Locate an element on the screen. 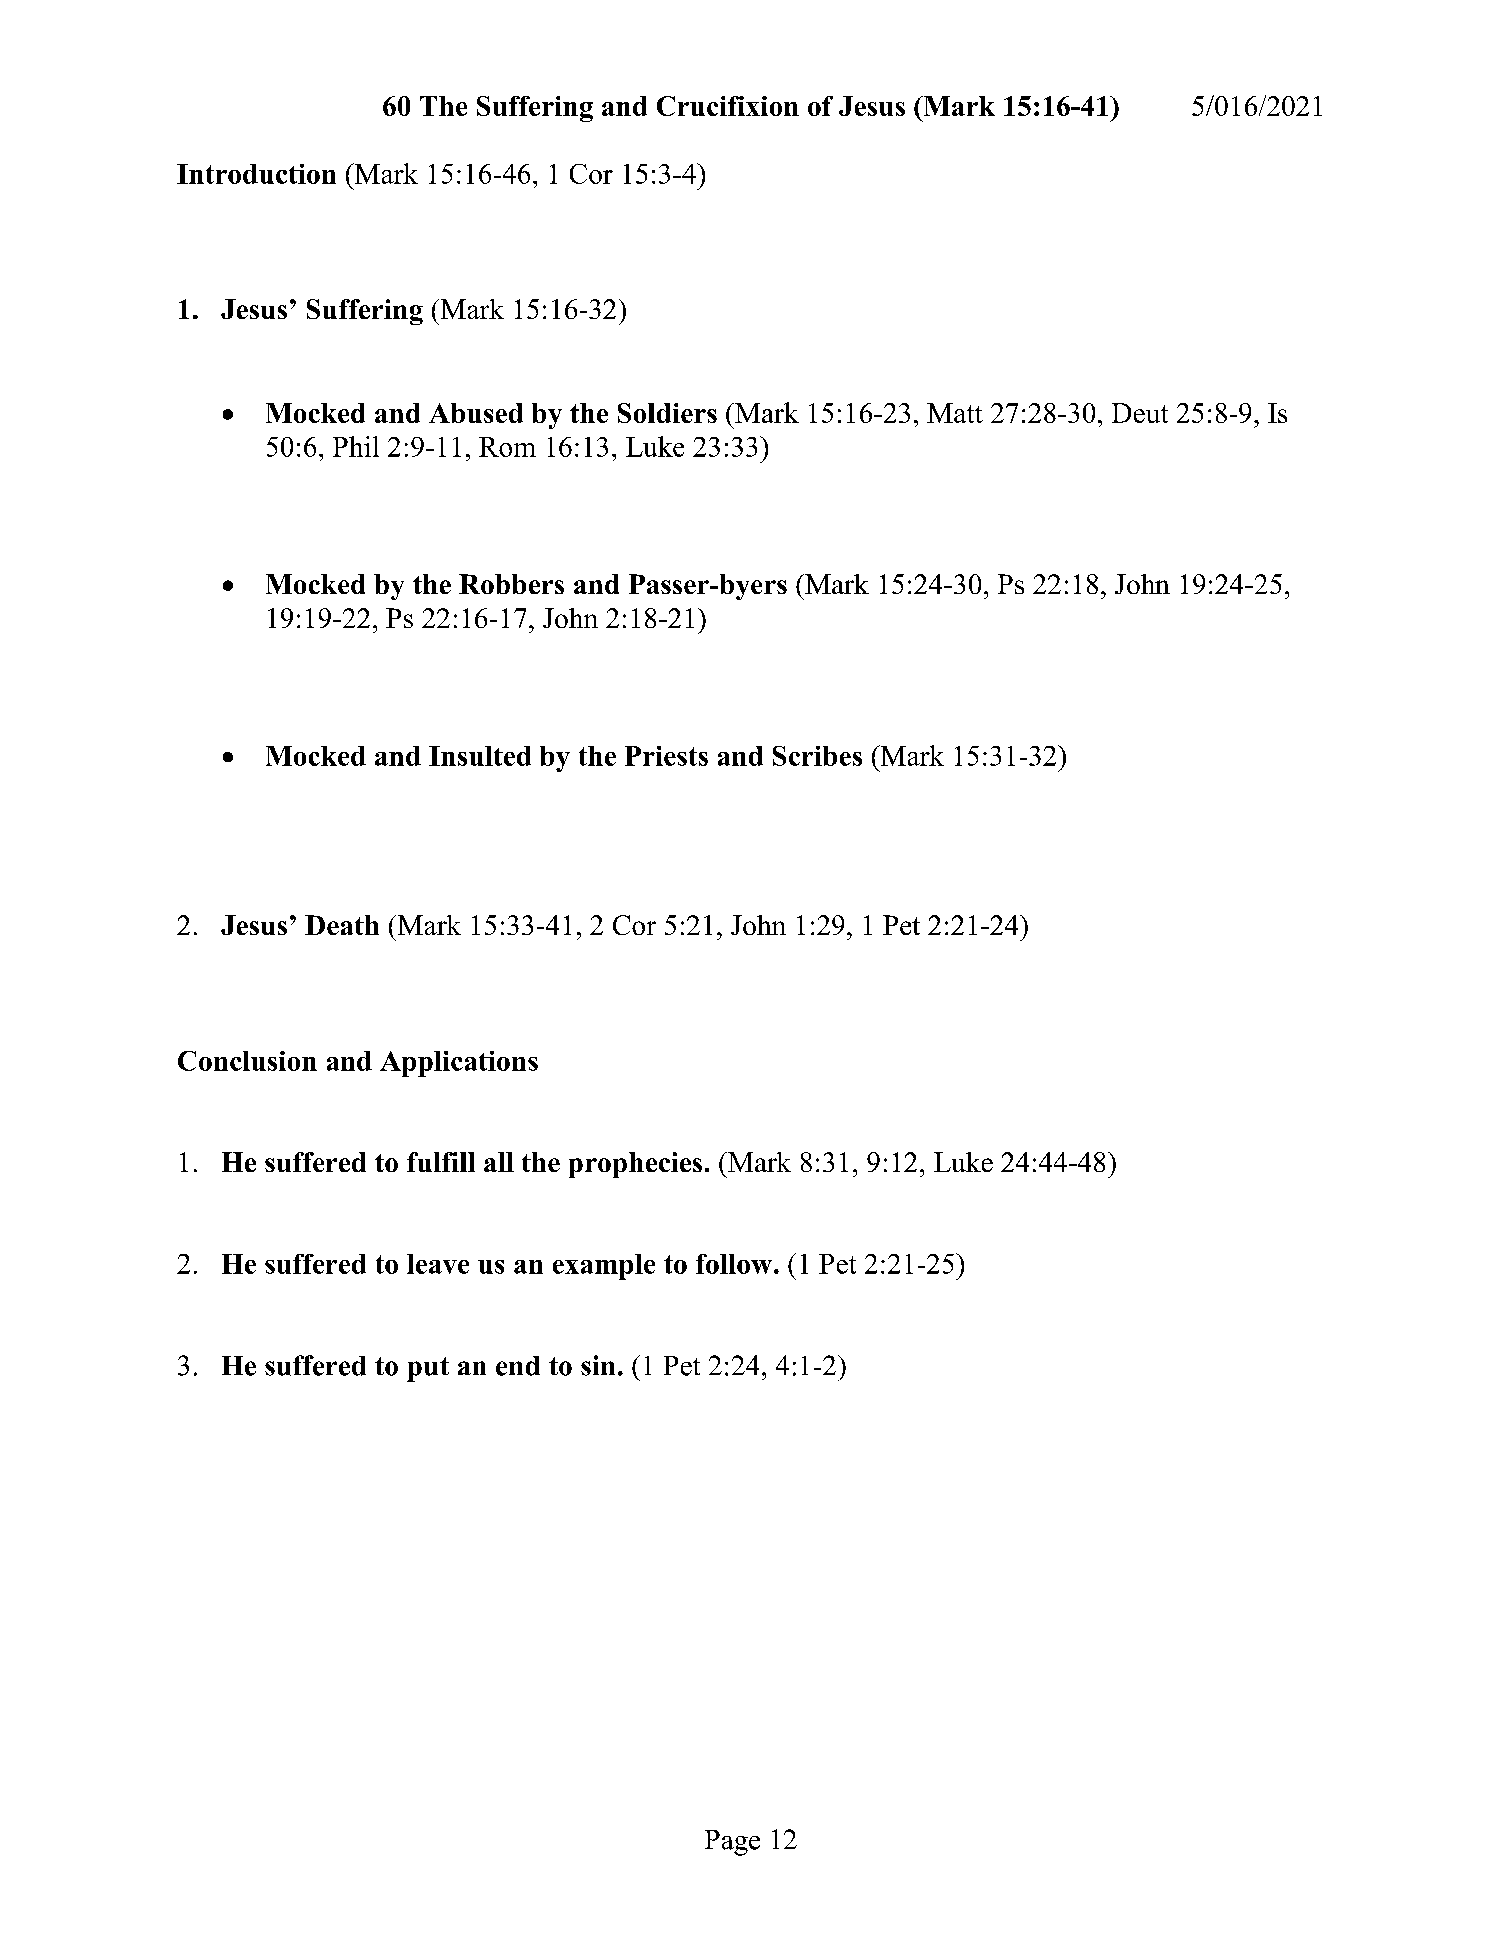 The width and height of the screenshot is (1502, 1944). follow is located at coordinates (734, 1264).
